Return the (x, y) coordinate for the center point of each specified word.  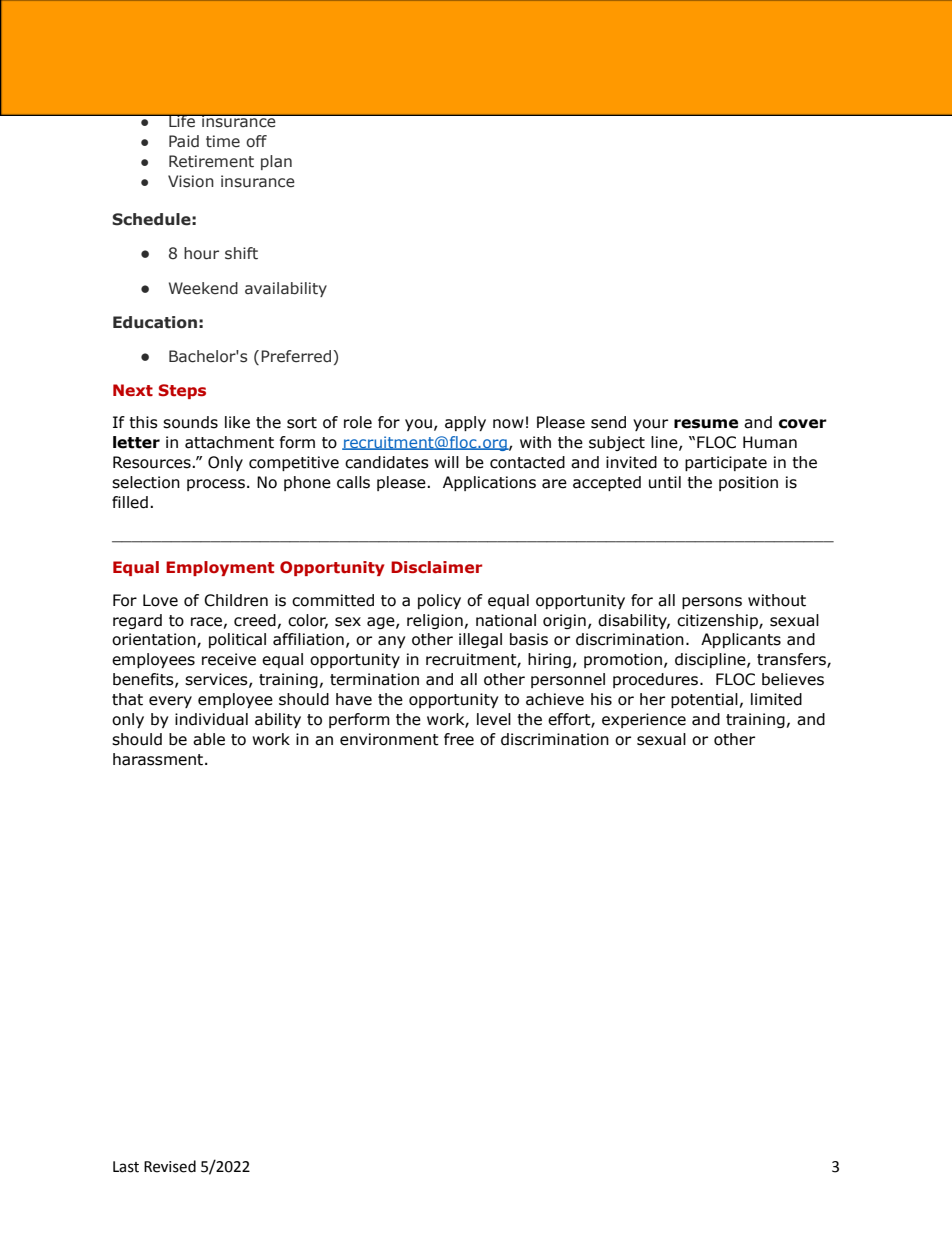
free (459, 739)
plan (276, 162)
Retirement (211, 161)
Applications (489, 483)
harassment (159, 759)
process (216, 485)
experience (644, 720)
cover (803, 424)
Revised (170, 1166)
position (748, 483)
